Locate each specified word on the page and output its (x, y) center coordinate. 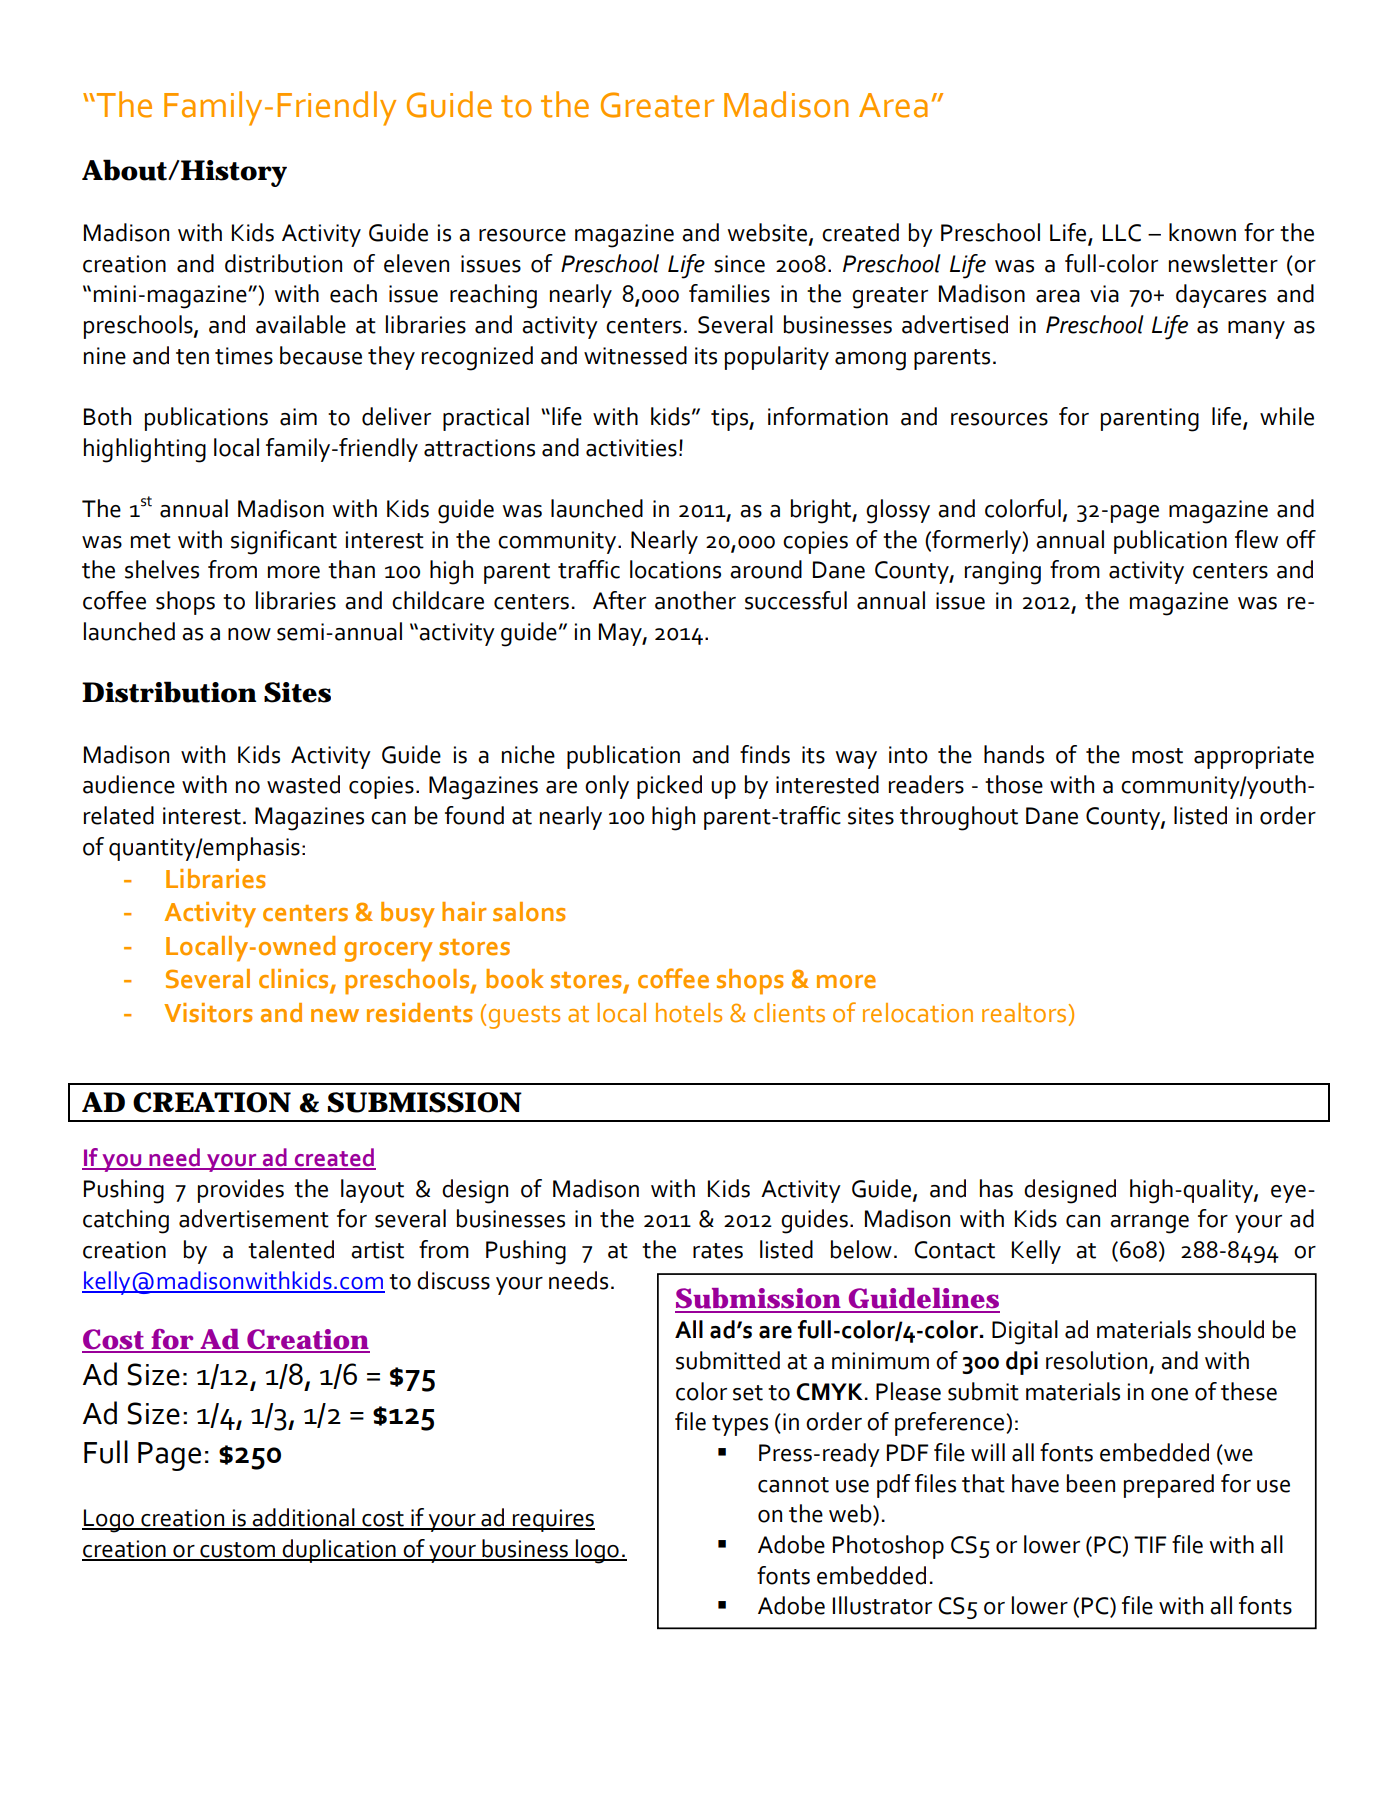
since (739, 264)
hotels (689, 1013)
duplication (339, 1551)
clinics (295, 980)
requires (553, 1520)
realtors (1024, 1013)
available (301, 324)
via (1104, 294)
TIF (1150, 1544)
